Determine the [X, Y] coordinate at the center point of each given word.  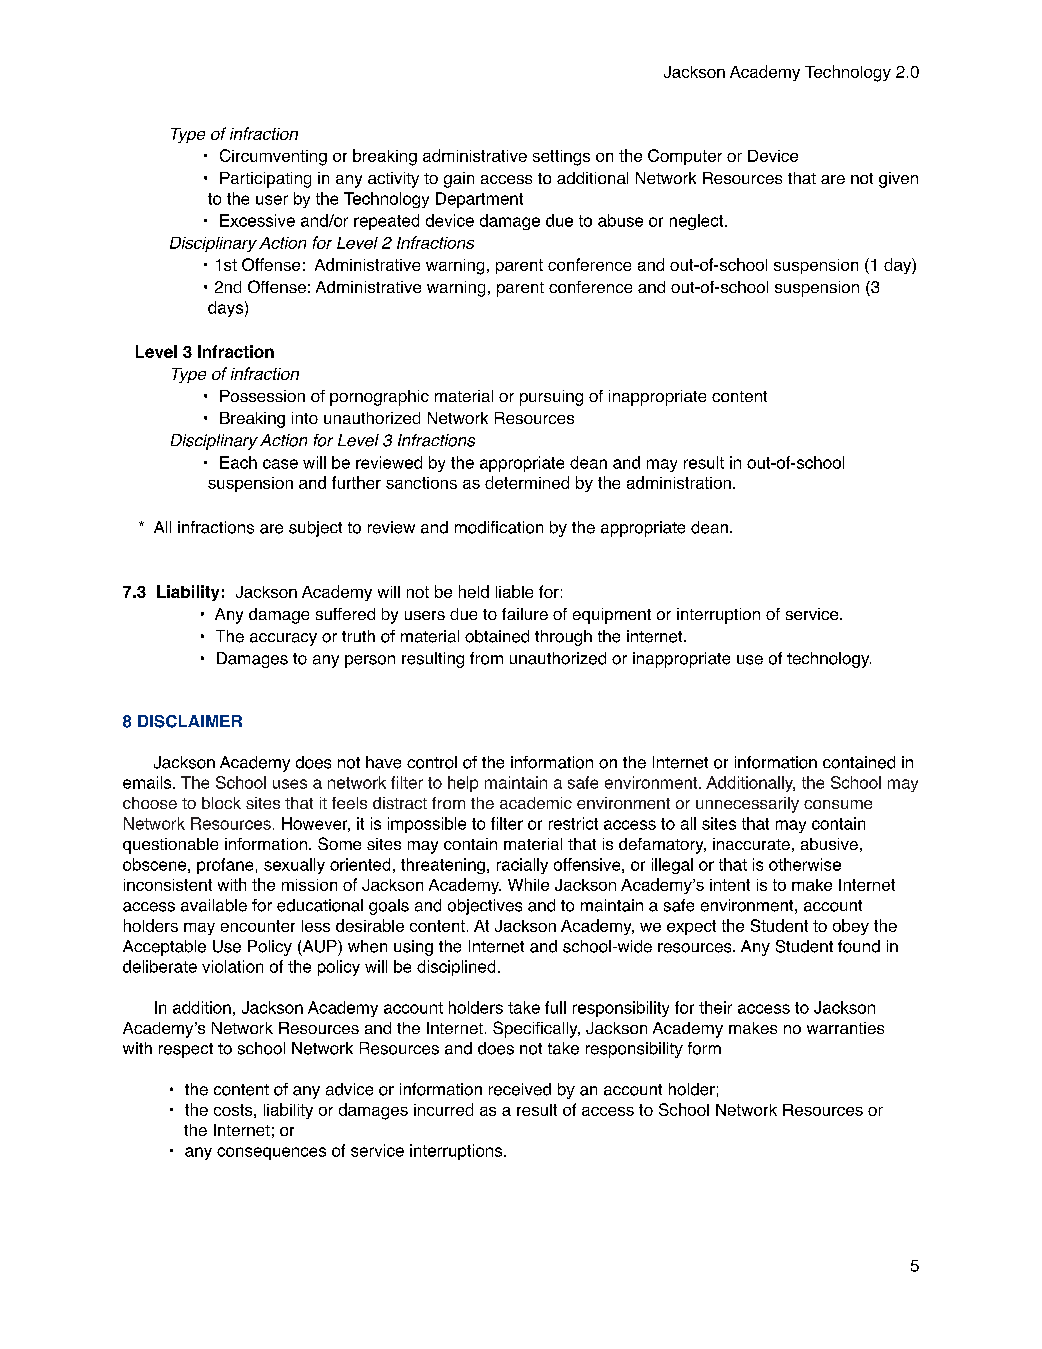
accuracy [283, 639]
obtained [497, 636]
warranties [845, 1028]
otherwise [805, 864]
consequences [271, 1153]
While [528, 884]
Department [479, 200]
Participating [265, 180]
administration [679, 482]
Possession [262, 396]
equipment [612, 616]
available [214, 905]
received [520, 1089]
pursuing [551, 398]
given [898, 180]
